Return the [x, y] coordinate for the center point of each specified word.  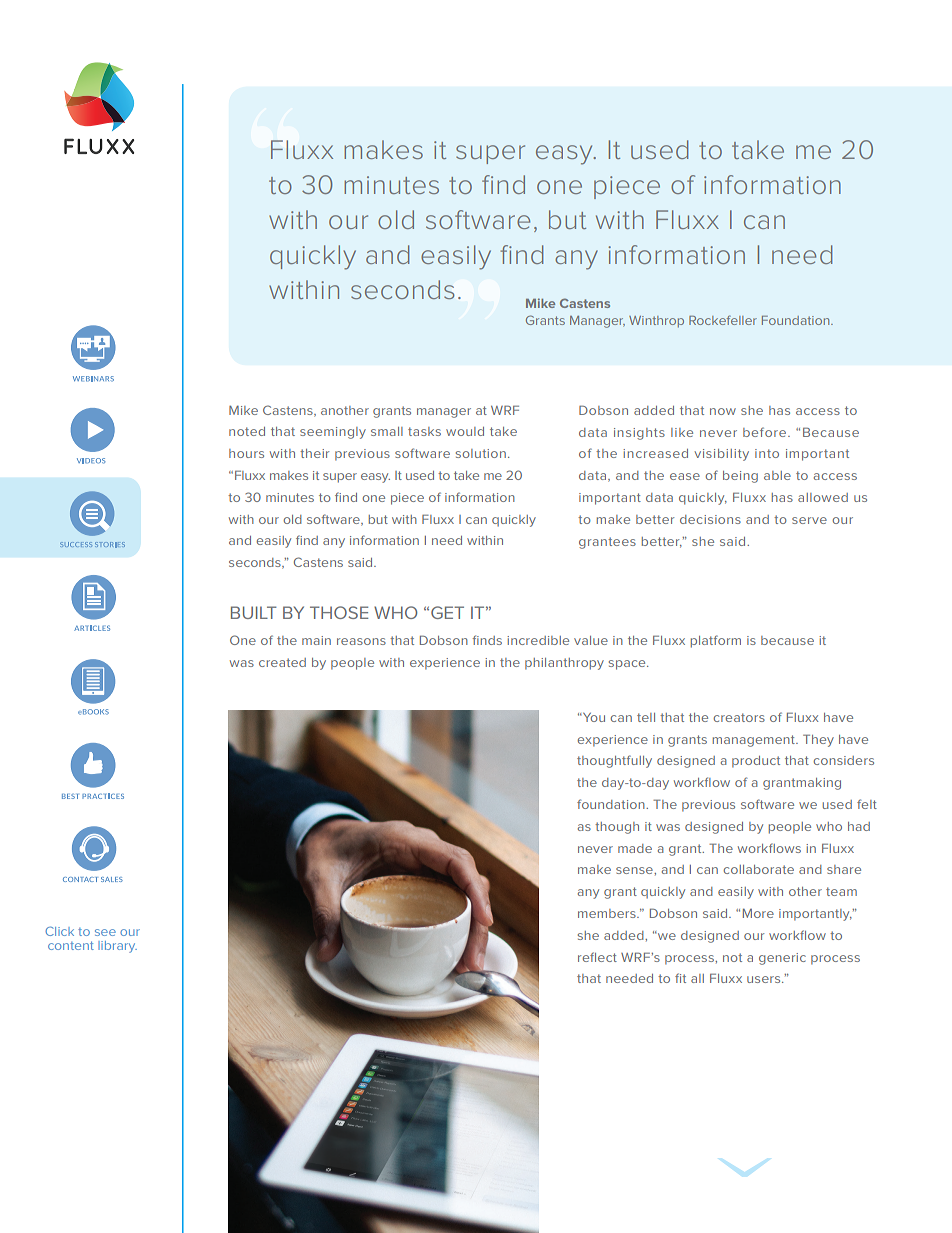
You [593, 717]
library [117, 947]
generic [782, 959]
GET [447, 612]
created [282, 662]
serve [809, 520]
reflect [597, 957]
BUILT [254, 612]
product [756, 762]
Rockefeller [723, 320]
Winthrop [656, 322]
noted [247, 431]
